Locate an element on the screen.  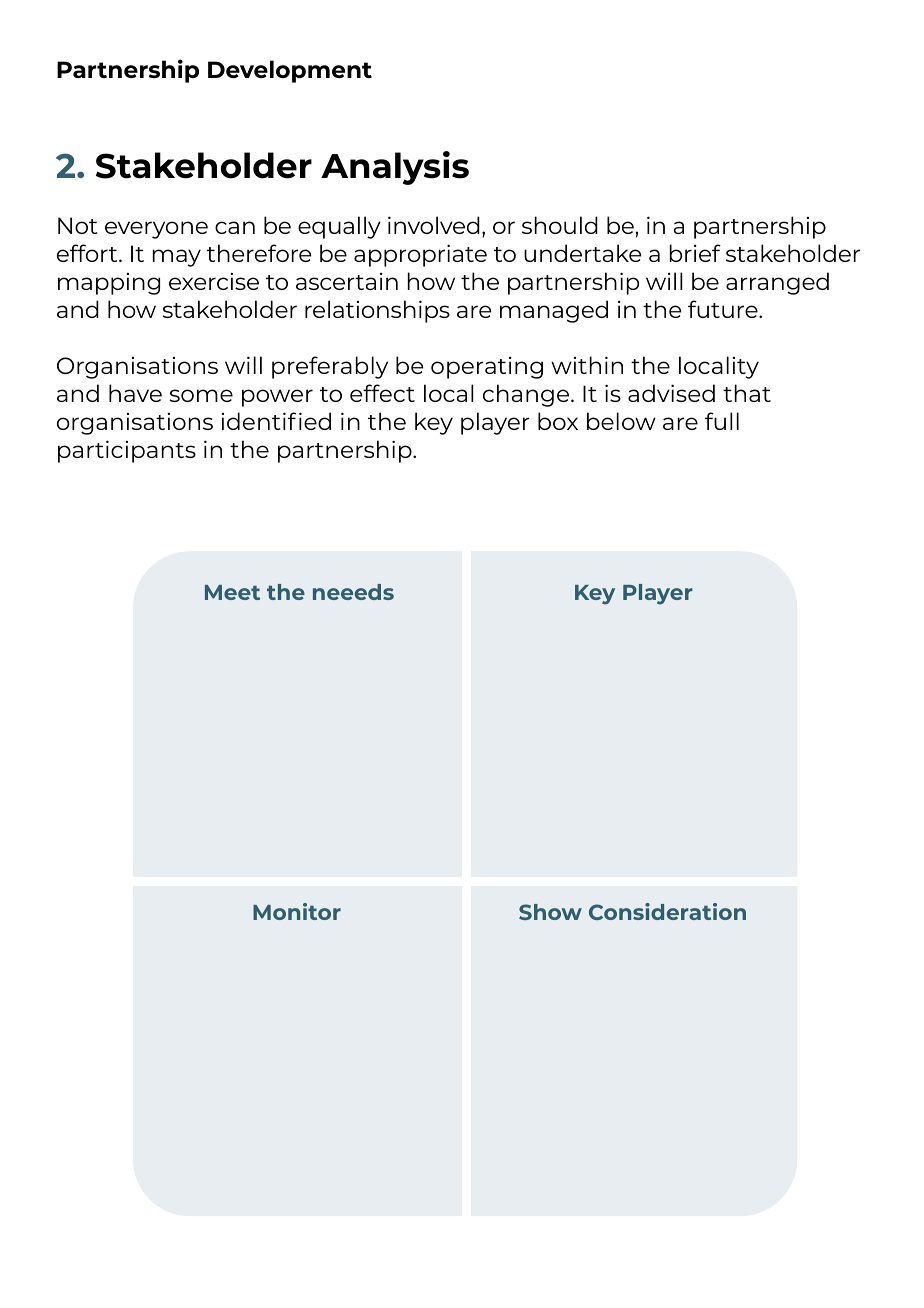
Consideration is located at coordinates (667, 911).
